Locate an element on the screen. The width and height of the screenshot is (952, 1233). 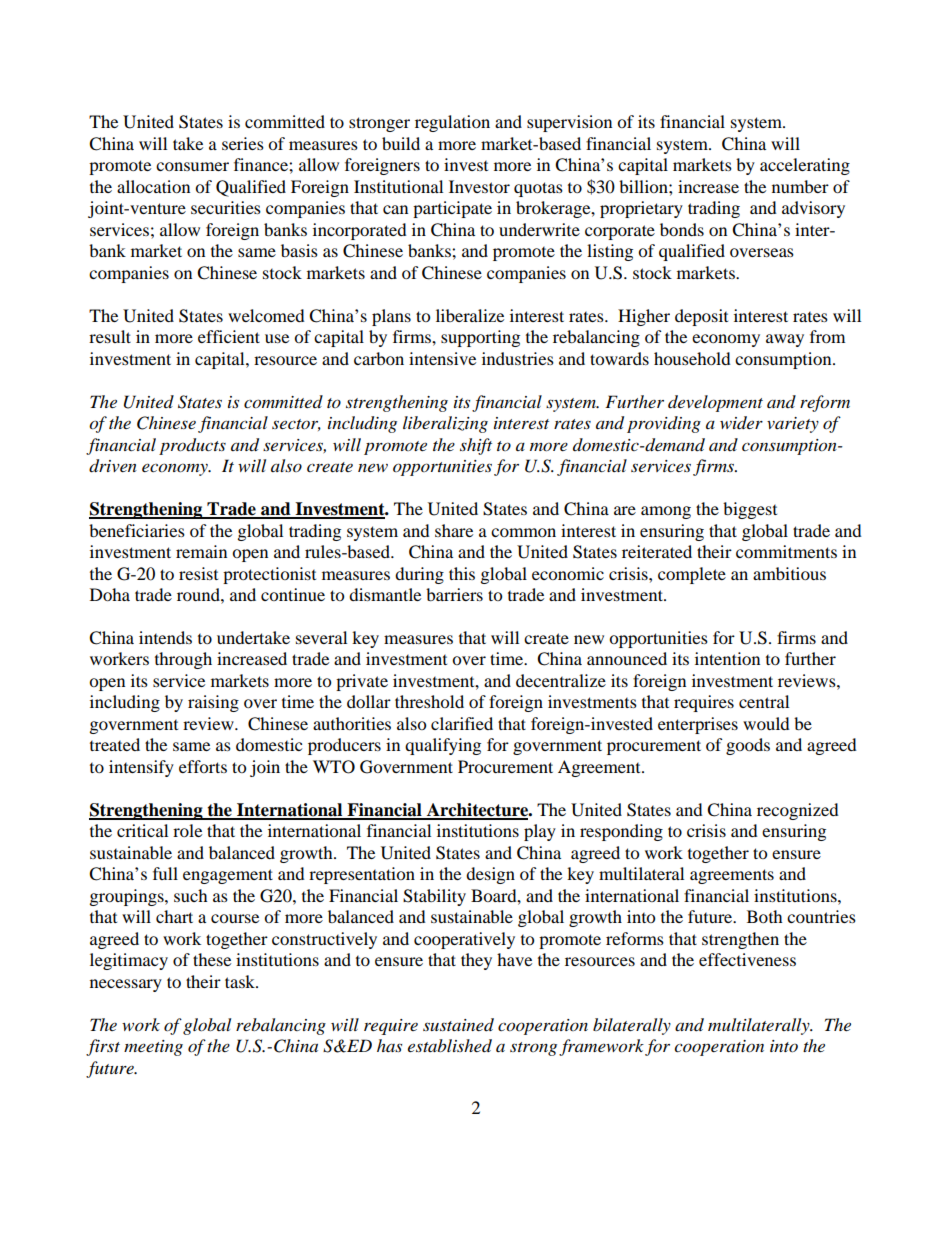
barriers is located at coordinates (454, 594).
